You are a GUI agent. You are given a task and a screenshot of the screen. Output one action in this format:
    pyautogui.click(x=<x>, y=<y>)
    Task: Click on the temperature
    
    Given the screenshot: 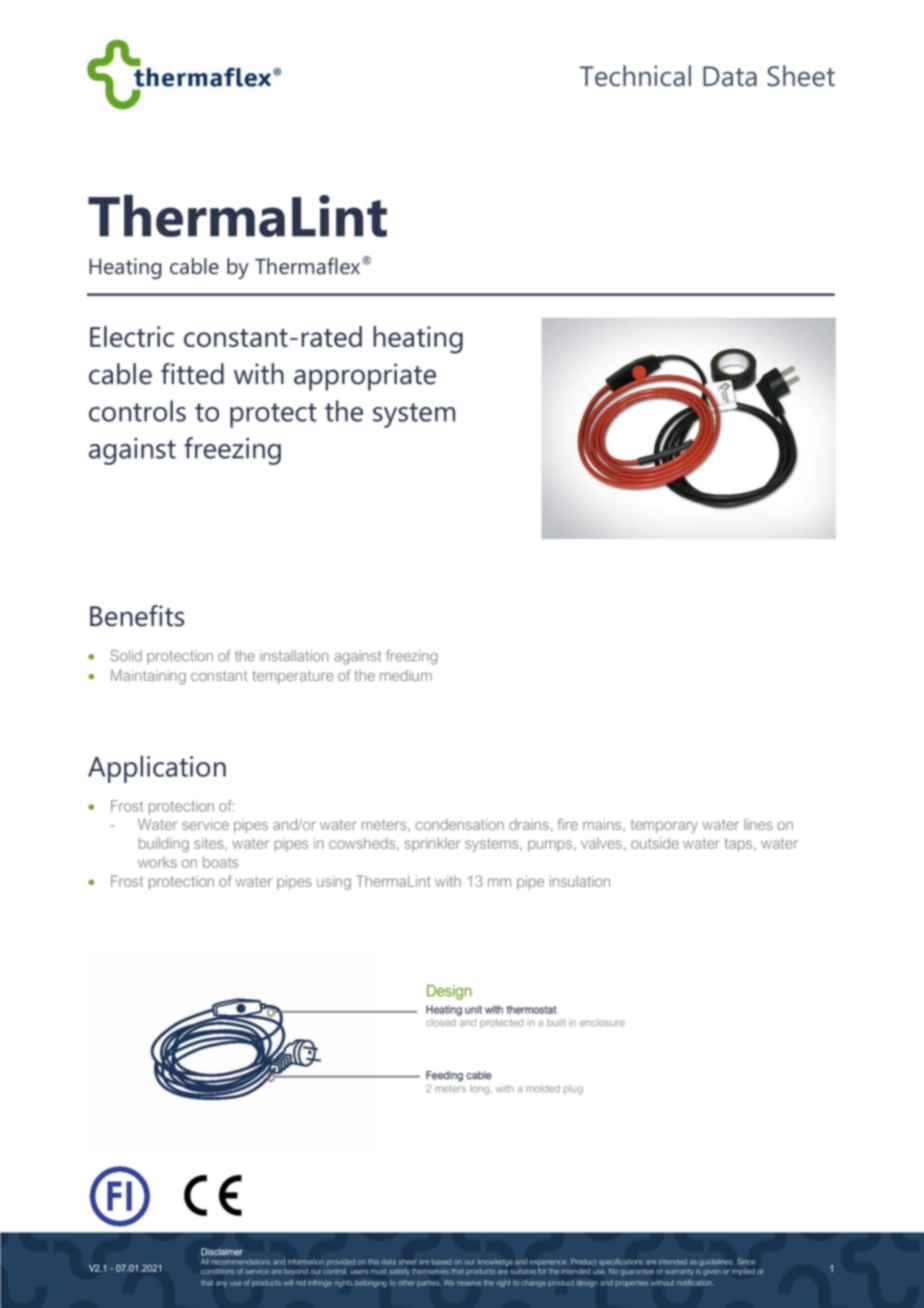 What is the action you would take?
    pyautogui.click(x=293, y=677)
